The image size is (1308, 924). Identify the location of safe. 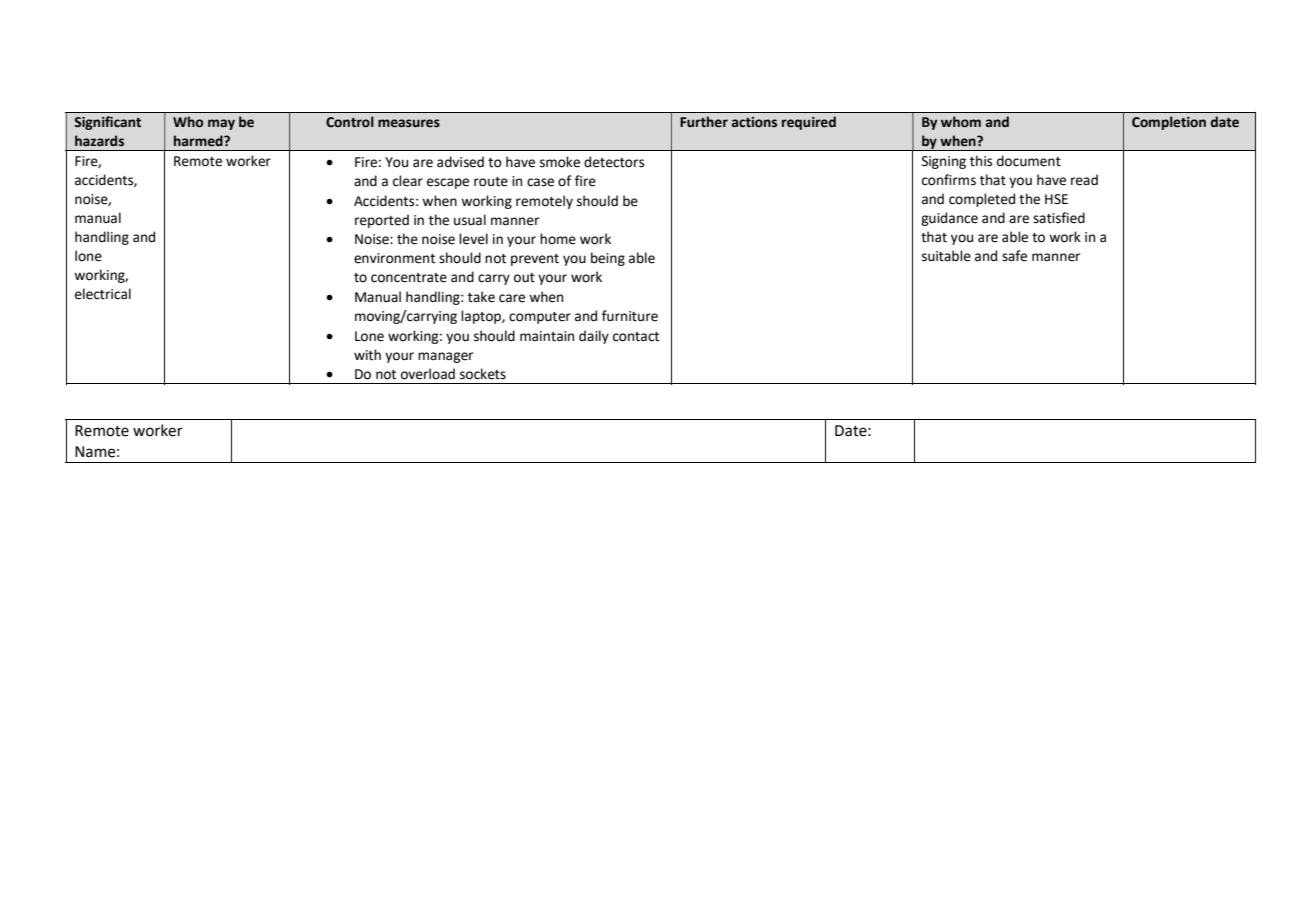
(1014, 256).
